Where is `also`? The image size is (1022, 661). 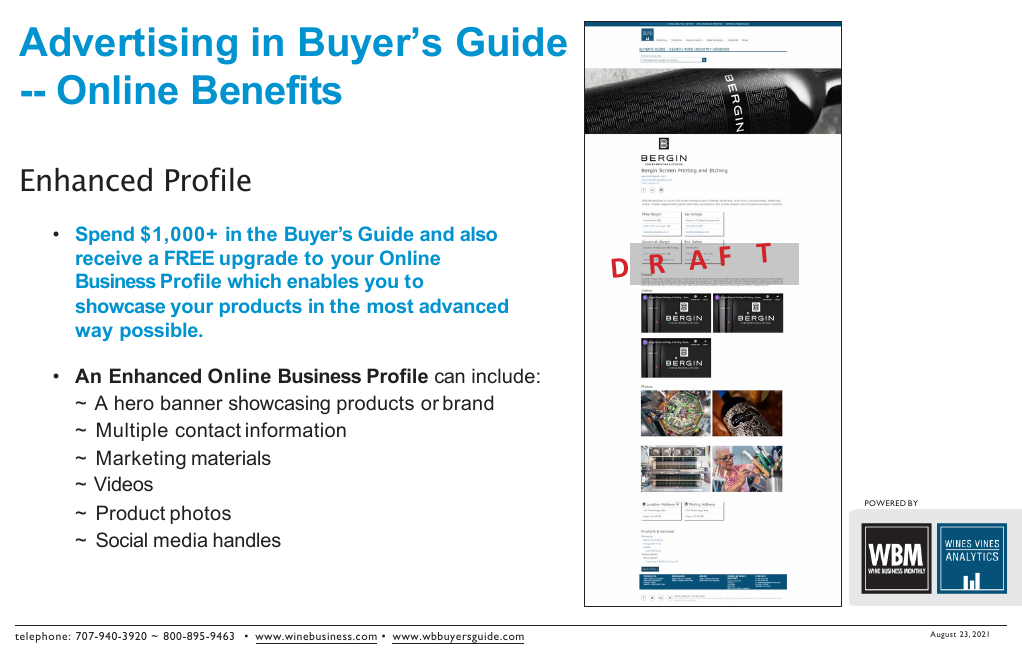 also is located at coordinates (478, 234).
